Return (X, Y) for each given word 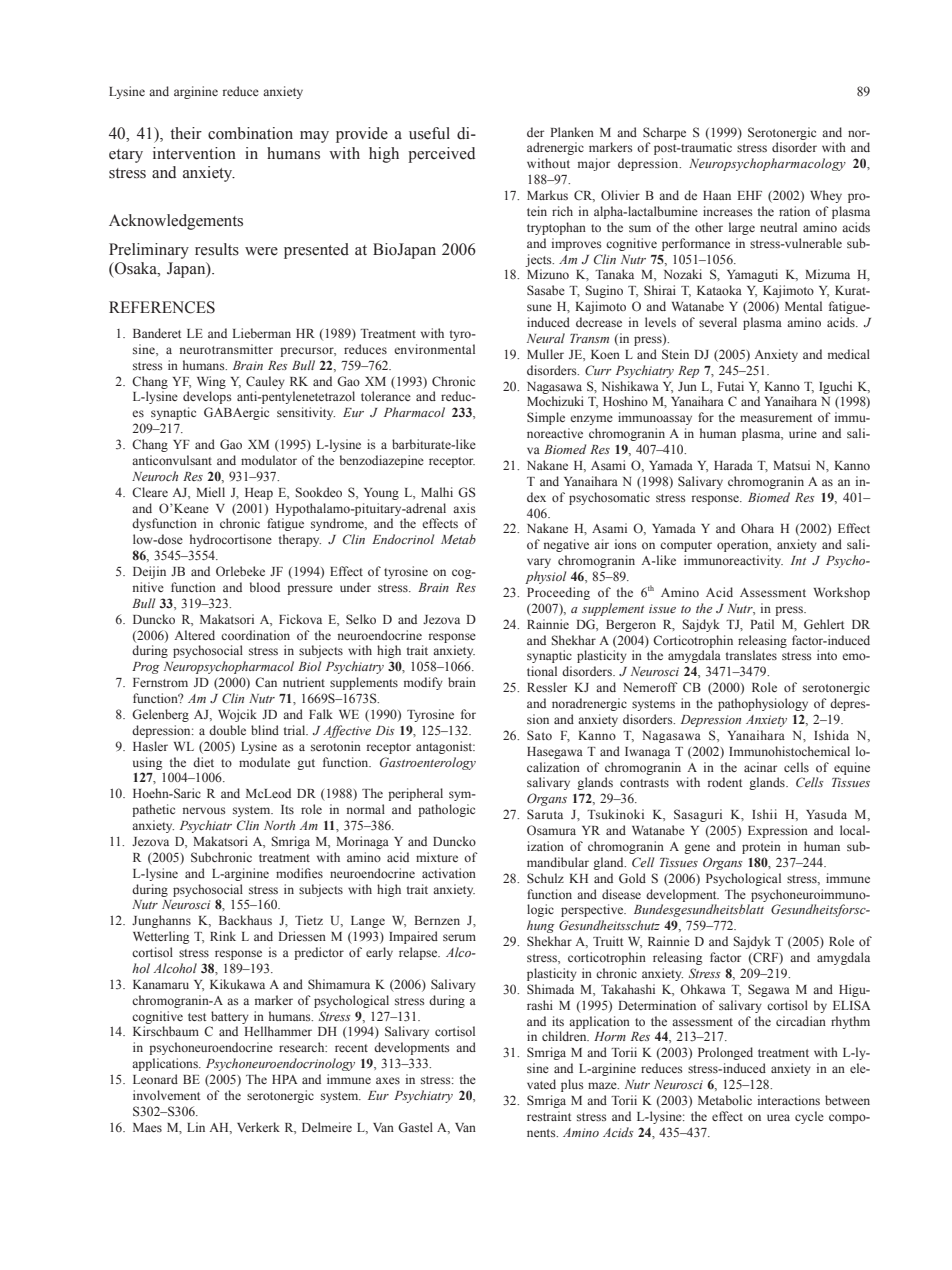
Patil (762, 624)
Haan (717, 195)
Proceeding (558, 593)
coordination (255, 635)
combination (250, 133)
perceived (441, 155)
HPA (285, 1079)
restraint (549, 1116)
